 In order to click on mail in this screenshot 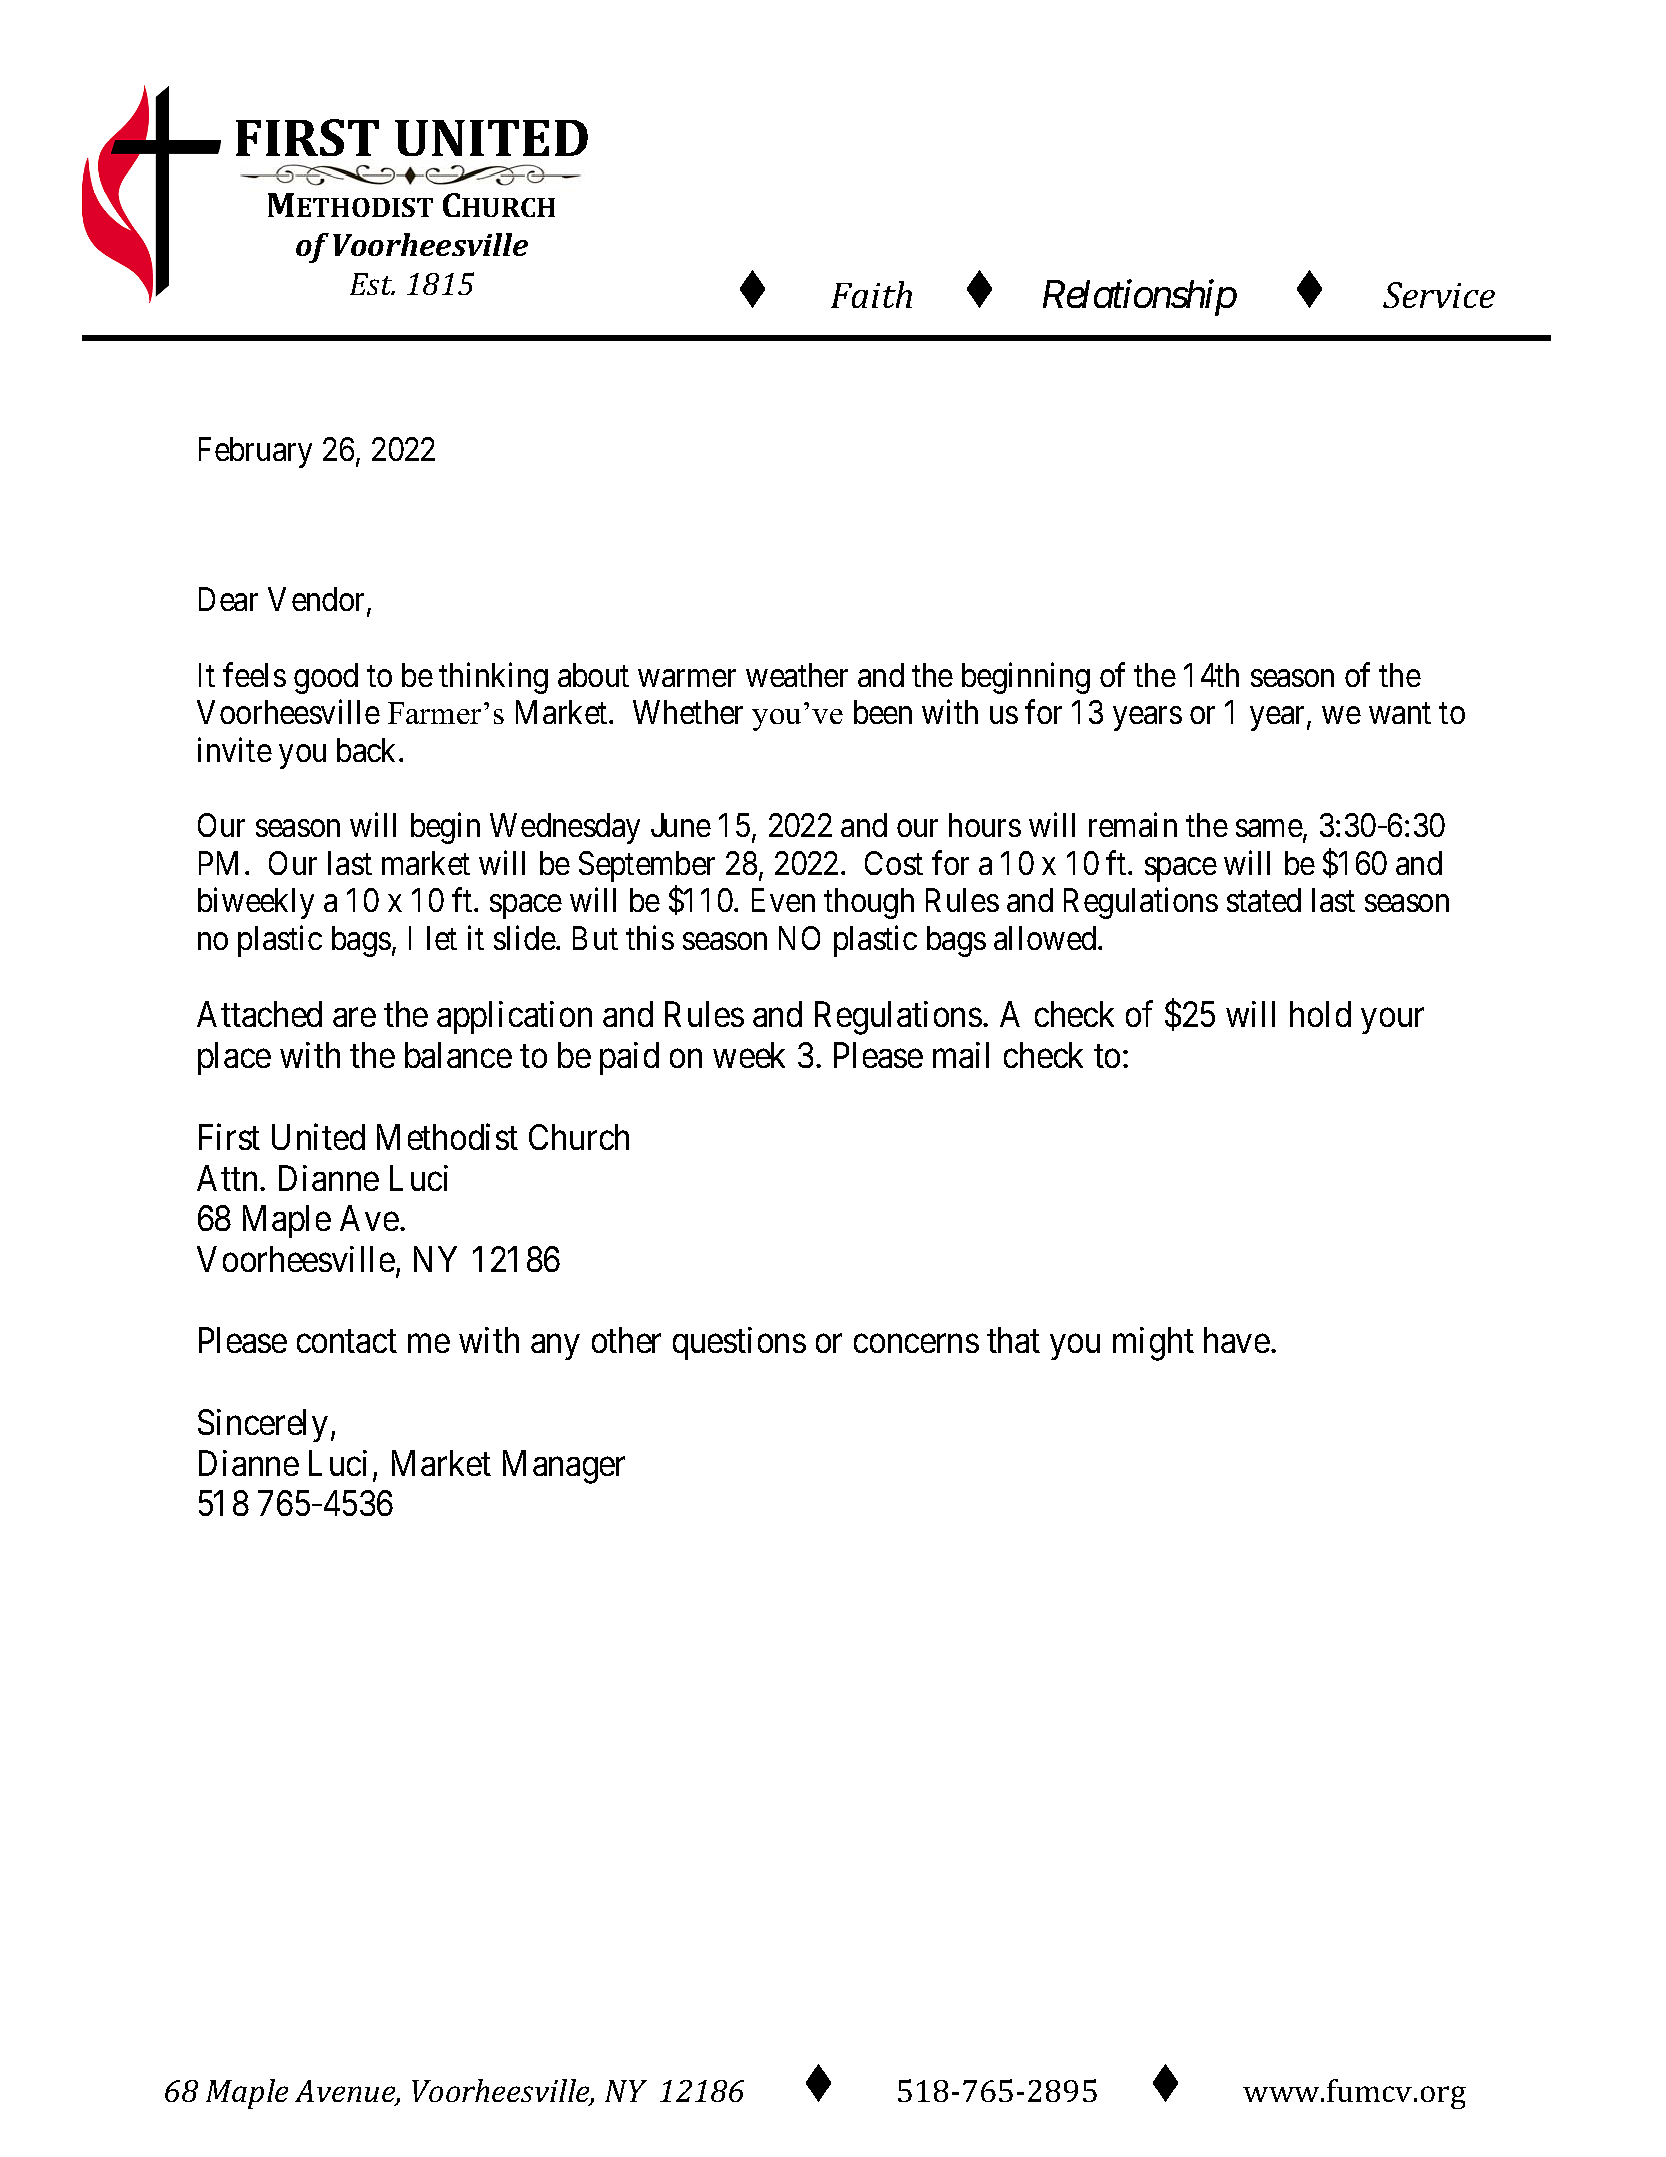, I will do `click(961, 1055)`.
